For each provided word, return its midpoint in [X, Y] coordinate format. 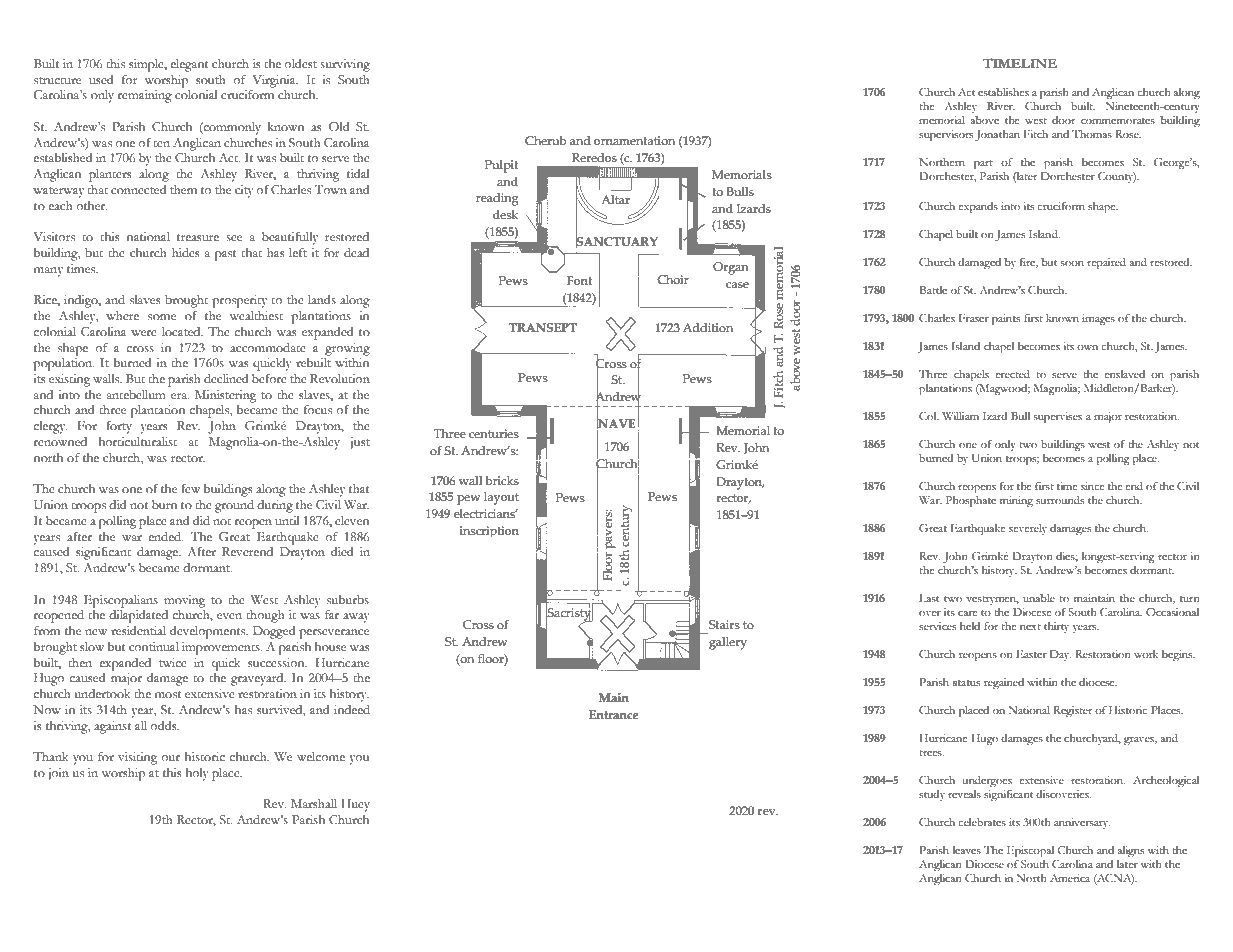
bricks [502, 480]
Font [579, 280]
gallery [728, 643]
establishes [1003, 92]
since [1093, 486]
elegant [189, 65]
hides [186, 252]
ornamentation [634, 140]
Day [1060, 655]
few [190, 488]
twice [173, 663]
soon [1072, 263]
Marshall [314, 803]
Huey [355, 805]
